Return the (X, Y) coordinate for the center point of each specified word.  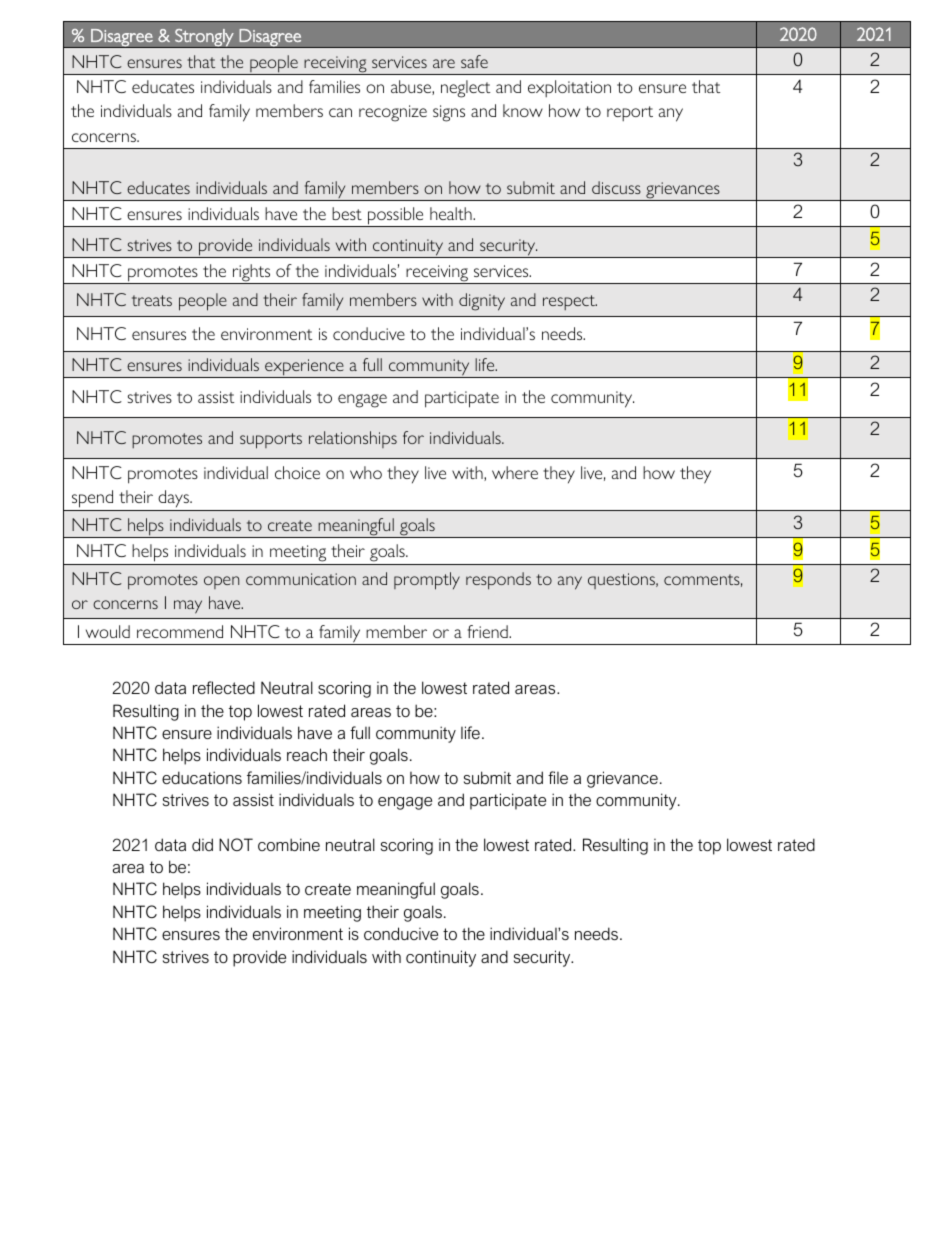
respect (570, 302)
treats (152, 300)
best (347, 213)
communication (301, 579)
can (340, 112)
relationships (353, 439)
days (174, 498)
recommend (180, 631)
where (515, 472)
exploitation (569, 88)
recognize (393, 113)
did (202, 844)
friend (489, 631)
